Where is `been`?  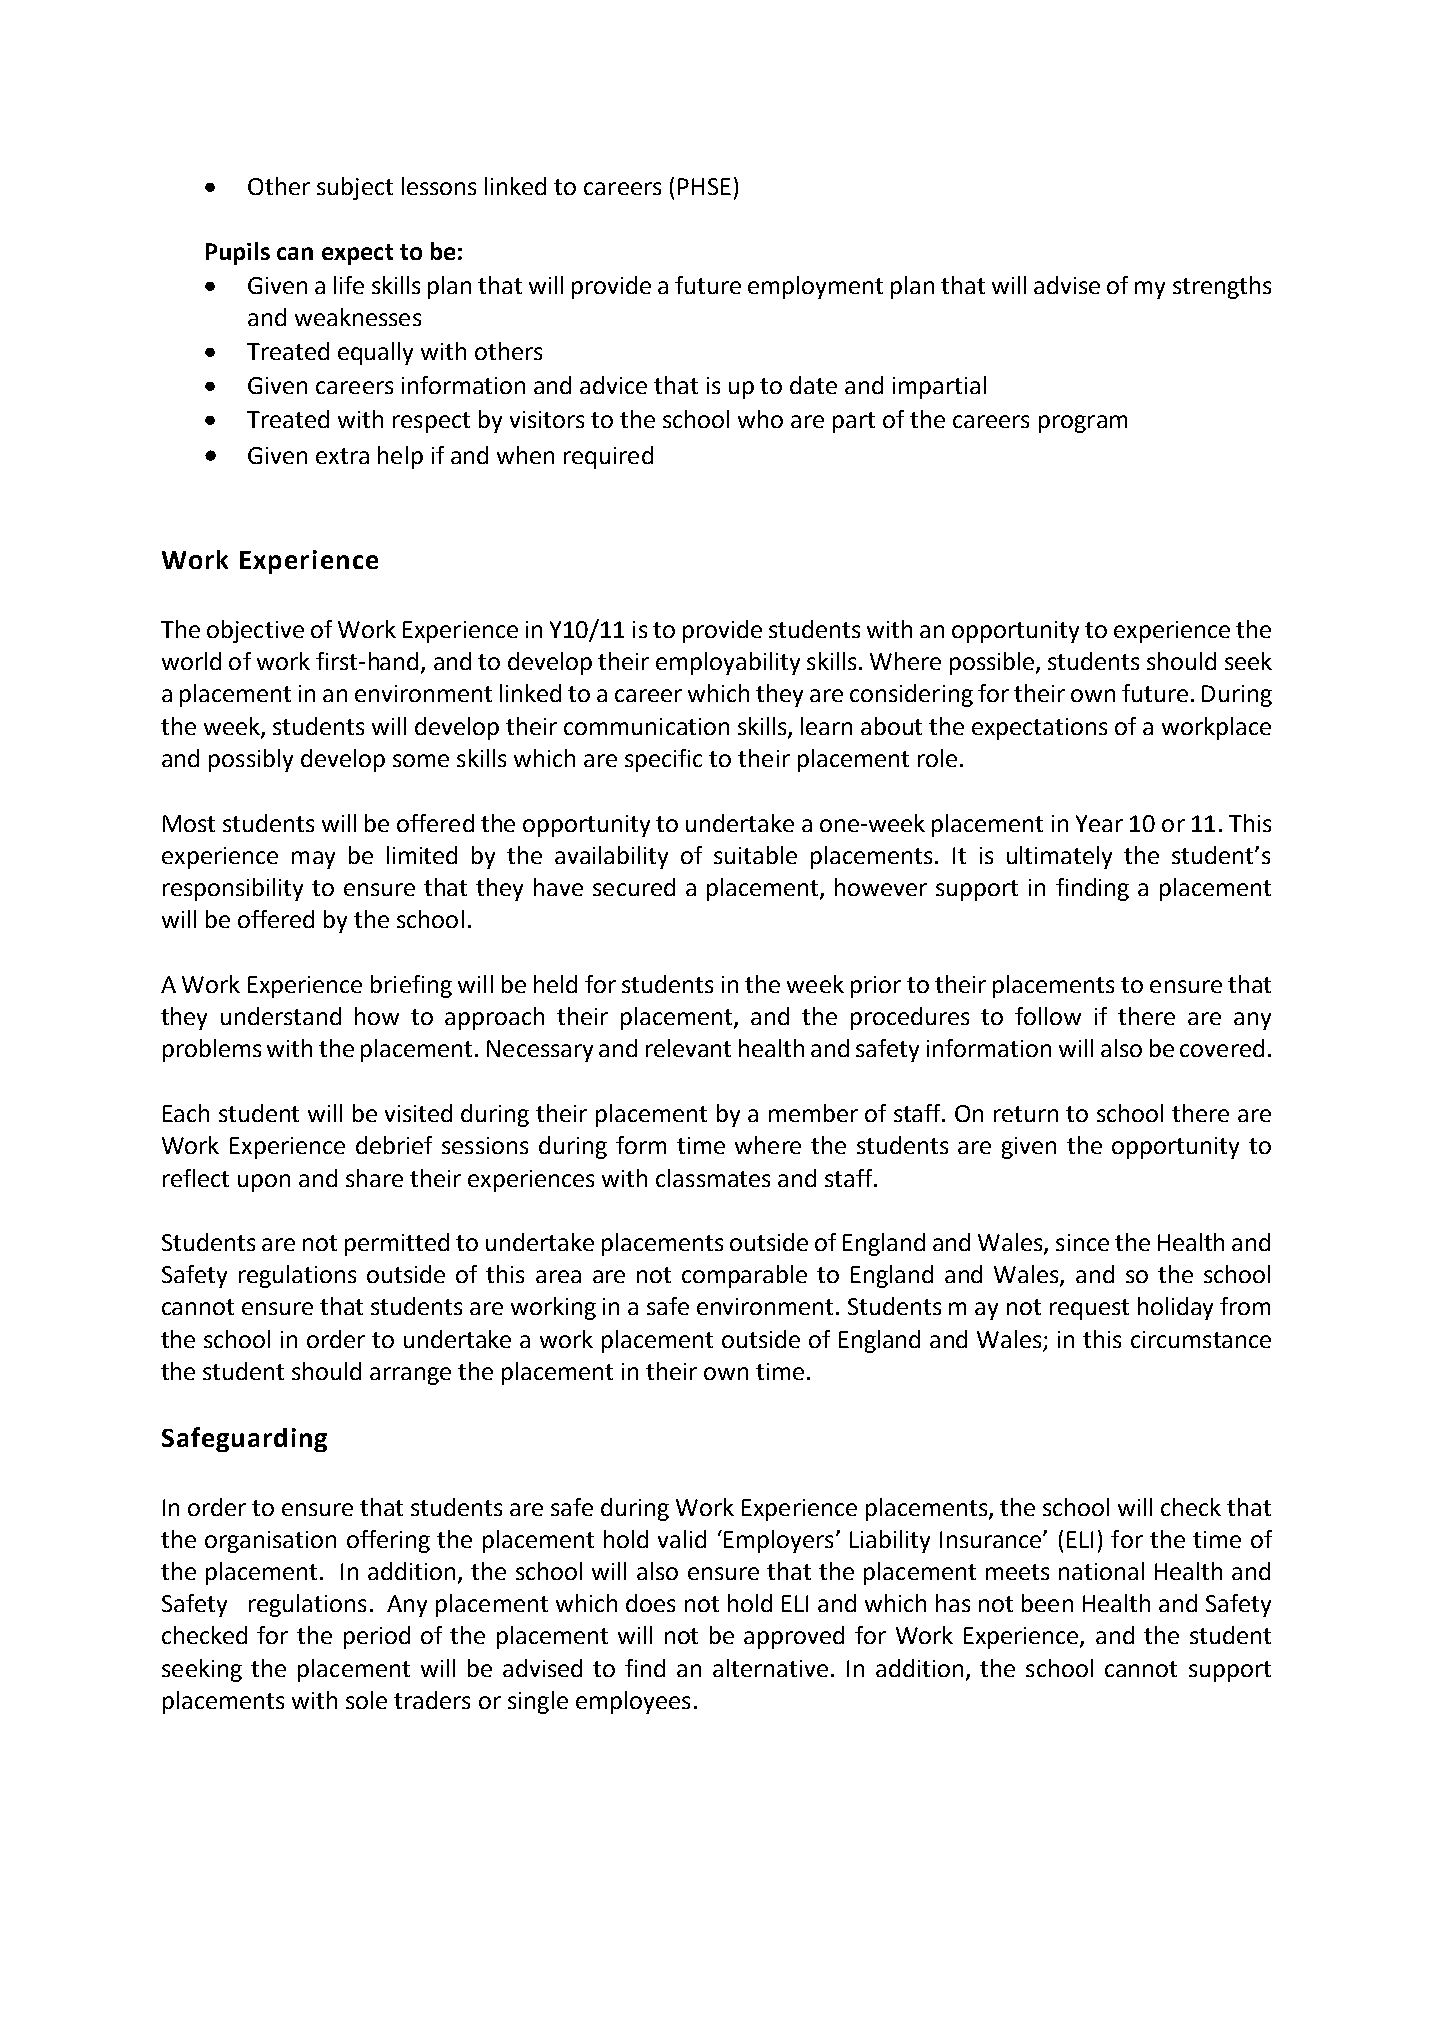 been is located at coordinates (1047, 1603).
